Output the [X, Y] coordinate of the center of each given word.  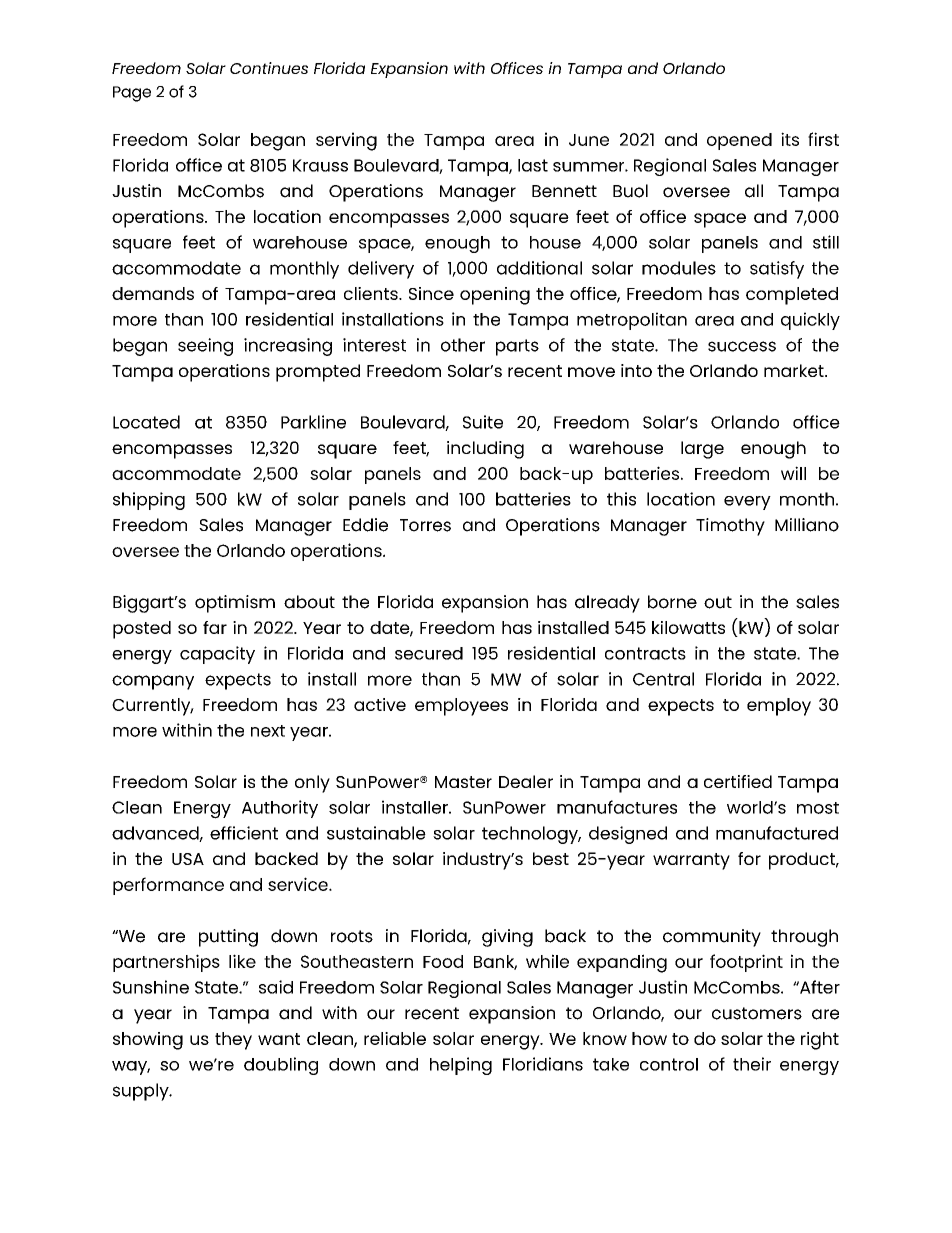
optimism [235, 604]
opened [739, 141]
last [533, 165]
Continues [269, 68]
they [233, 1041]
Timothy [730, 527]
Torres [425, 525]
